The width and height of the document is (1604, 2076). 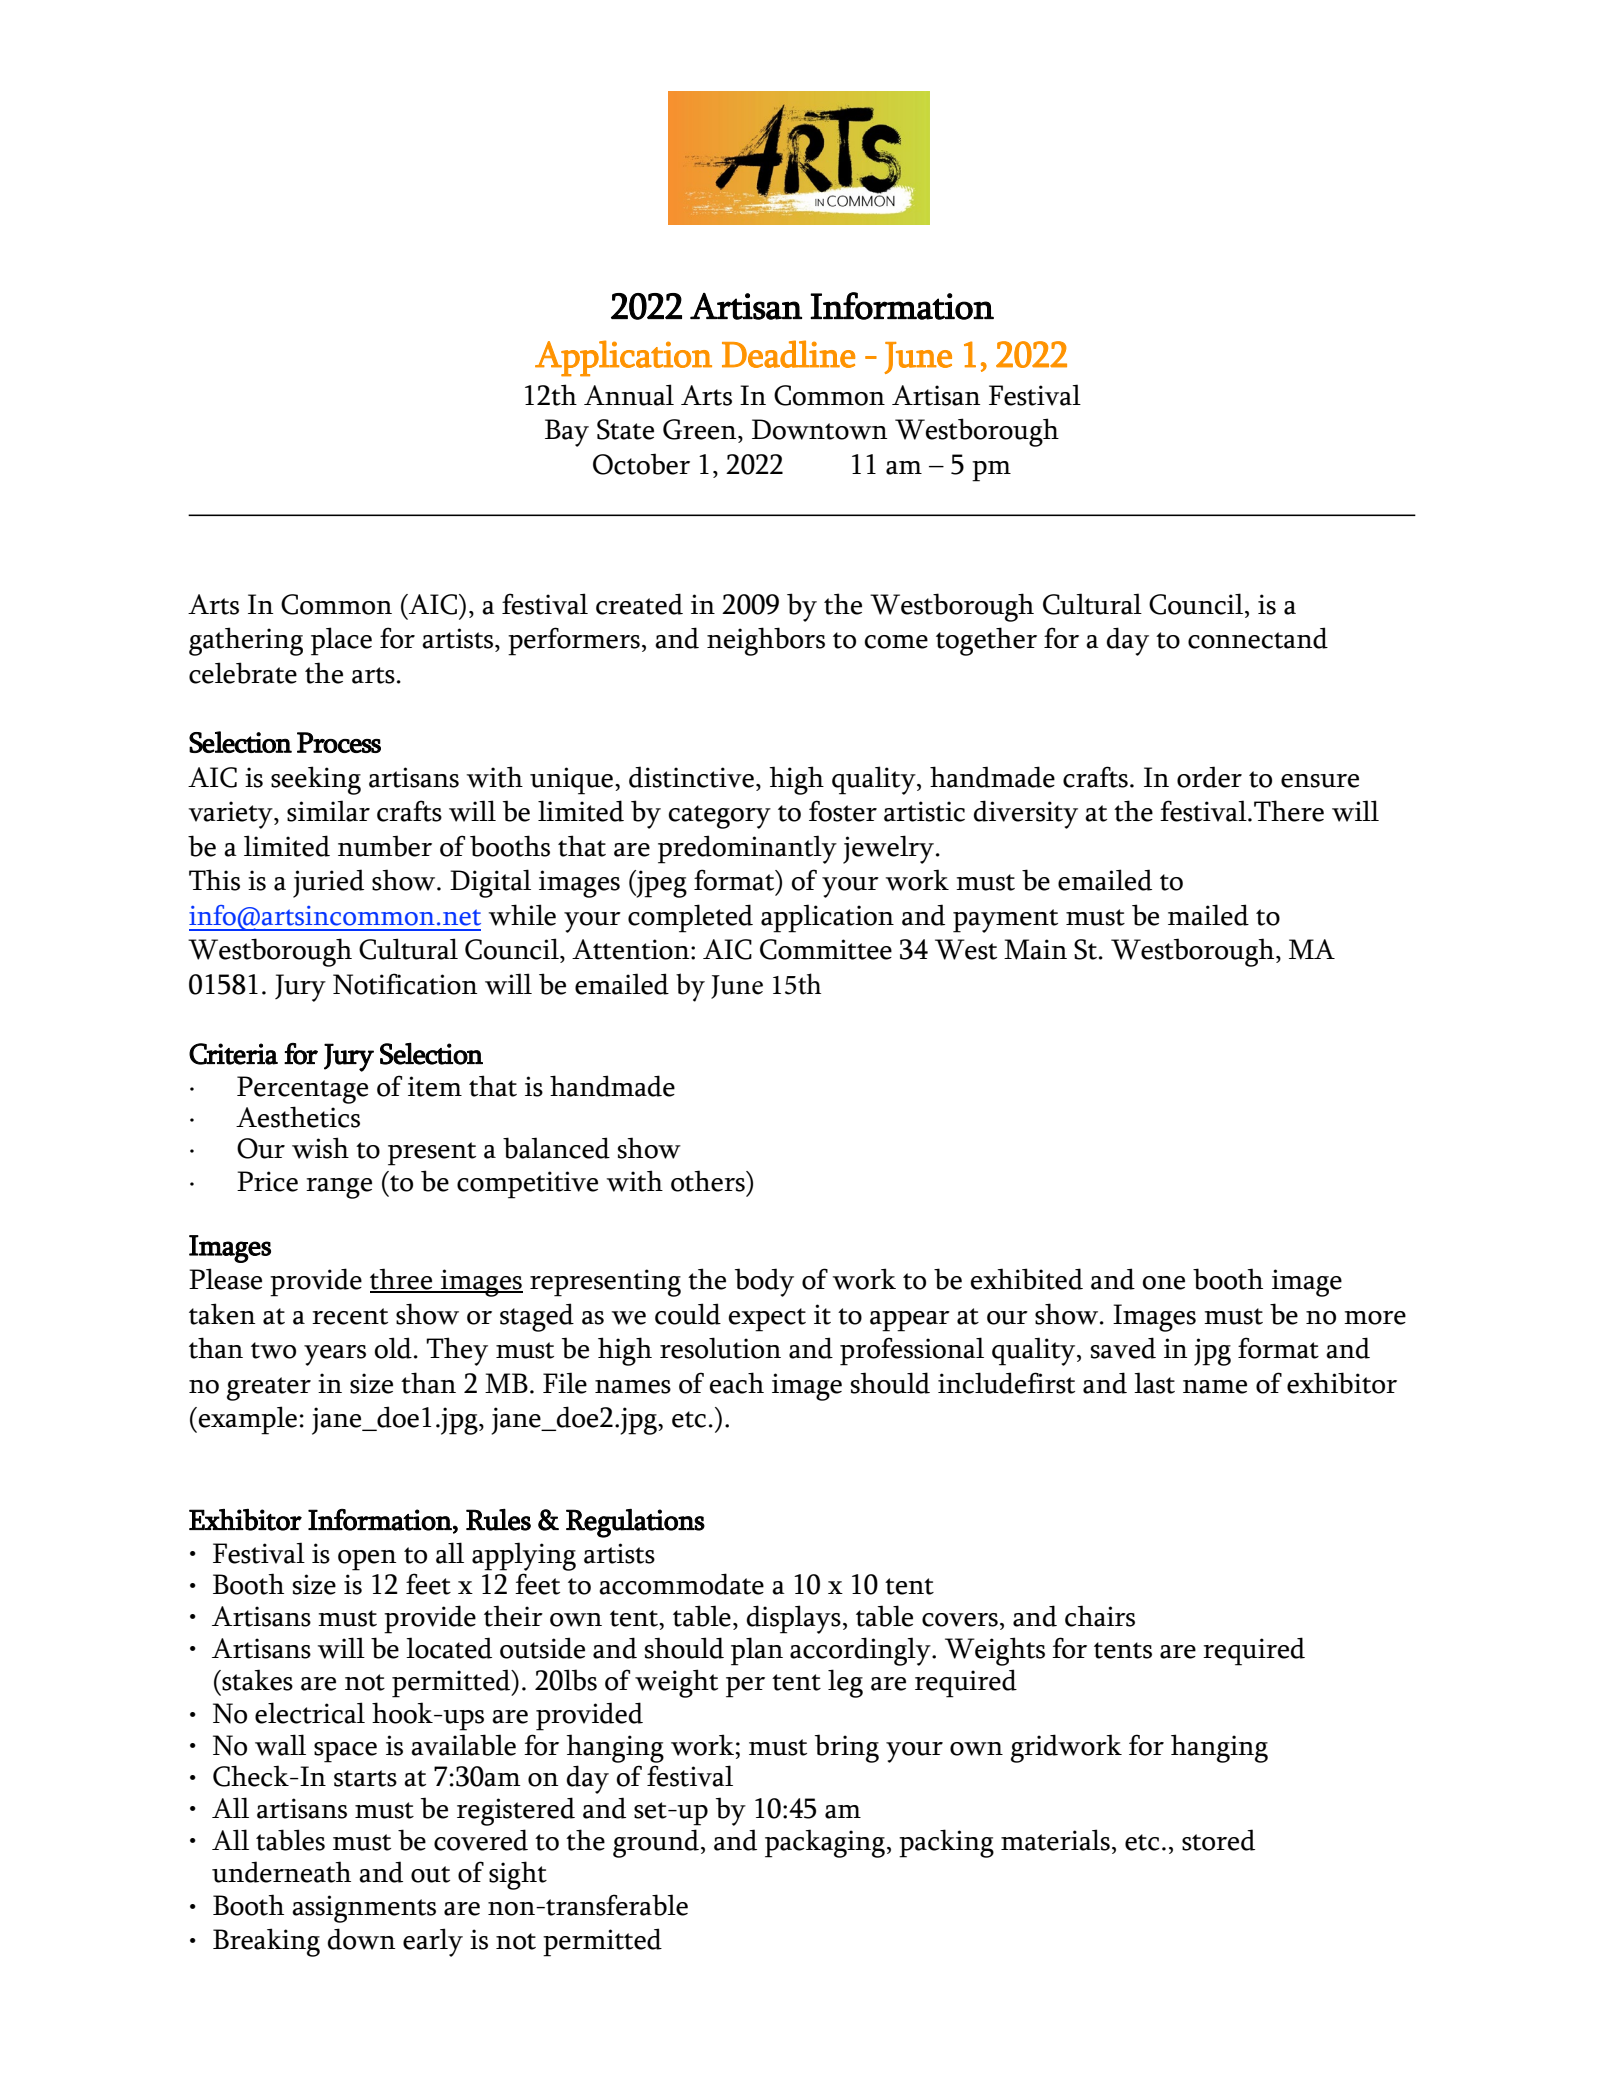 What do you see at coordinates (1235, 640) in the document?
I see `connect` at bounding box center [1235, 640].
